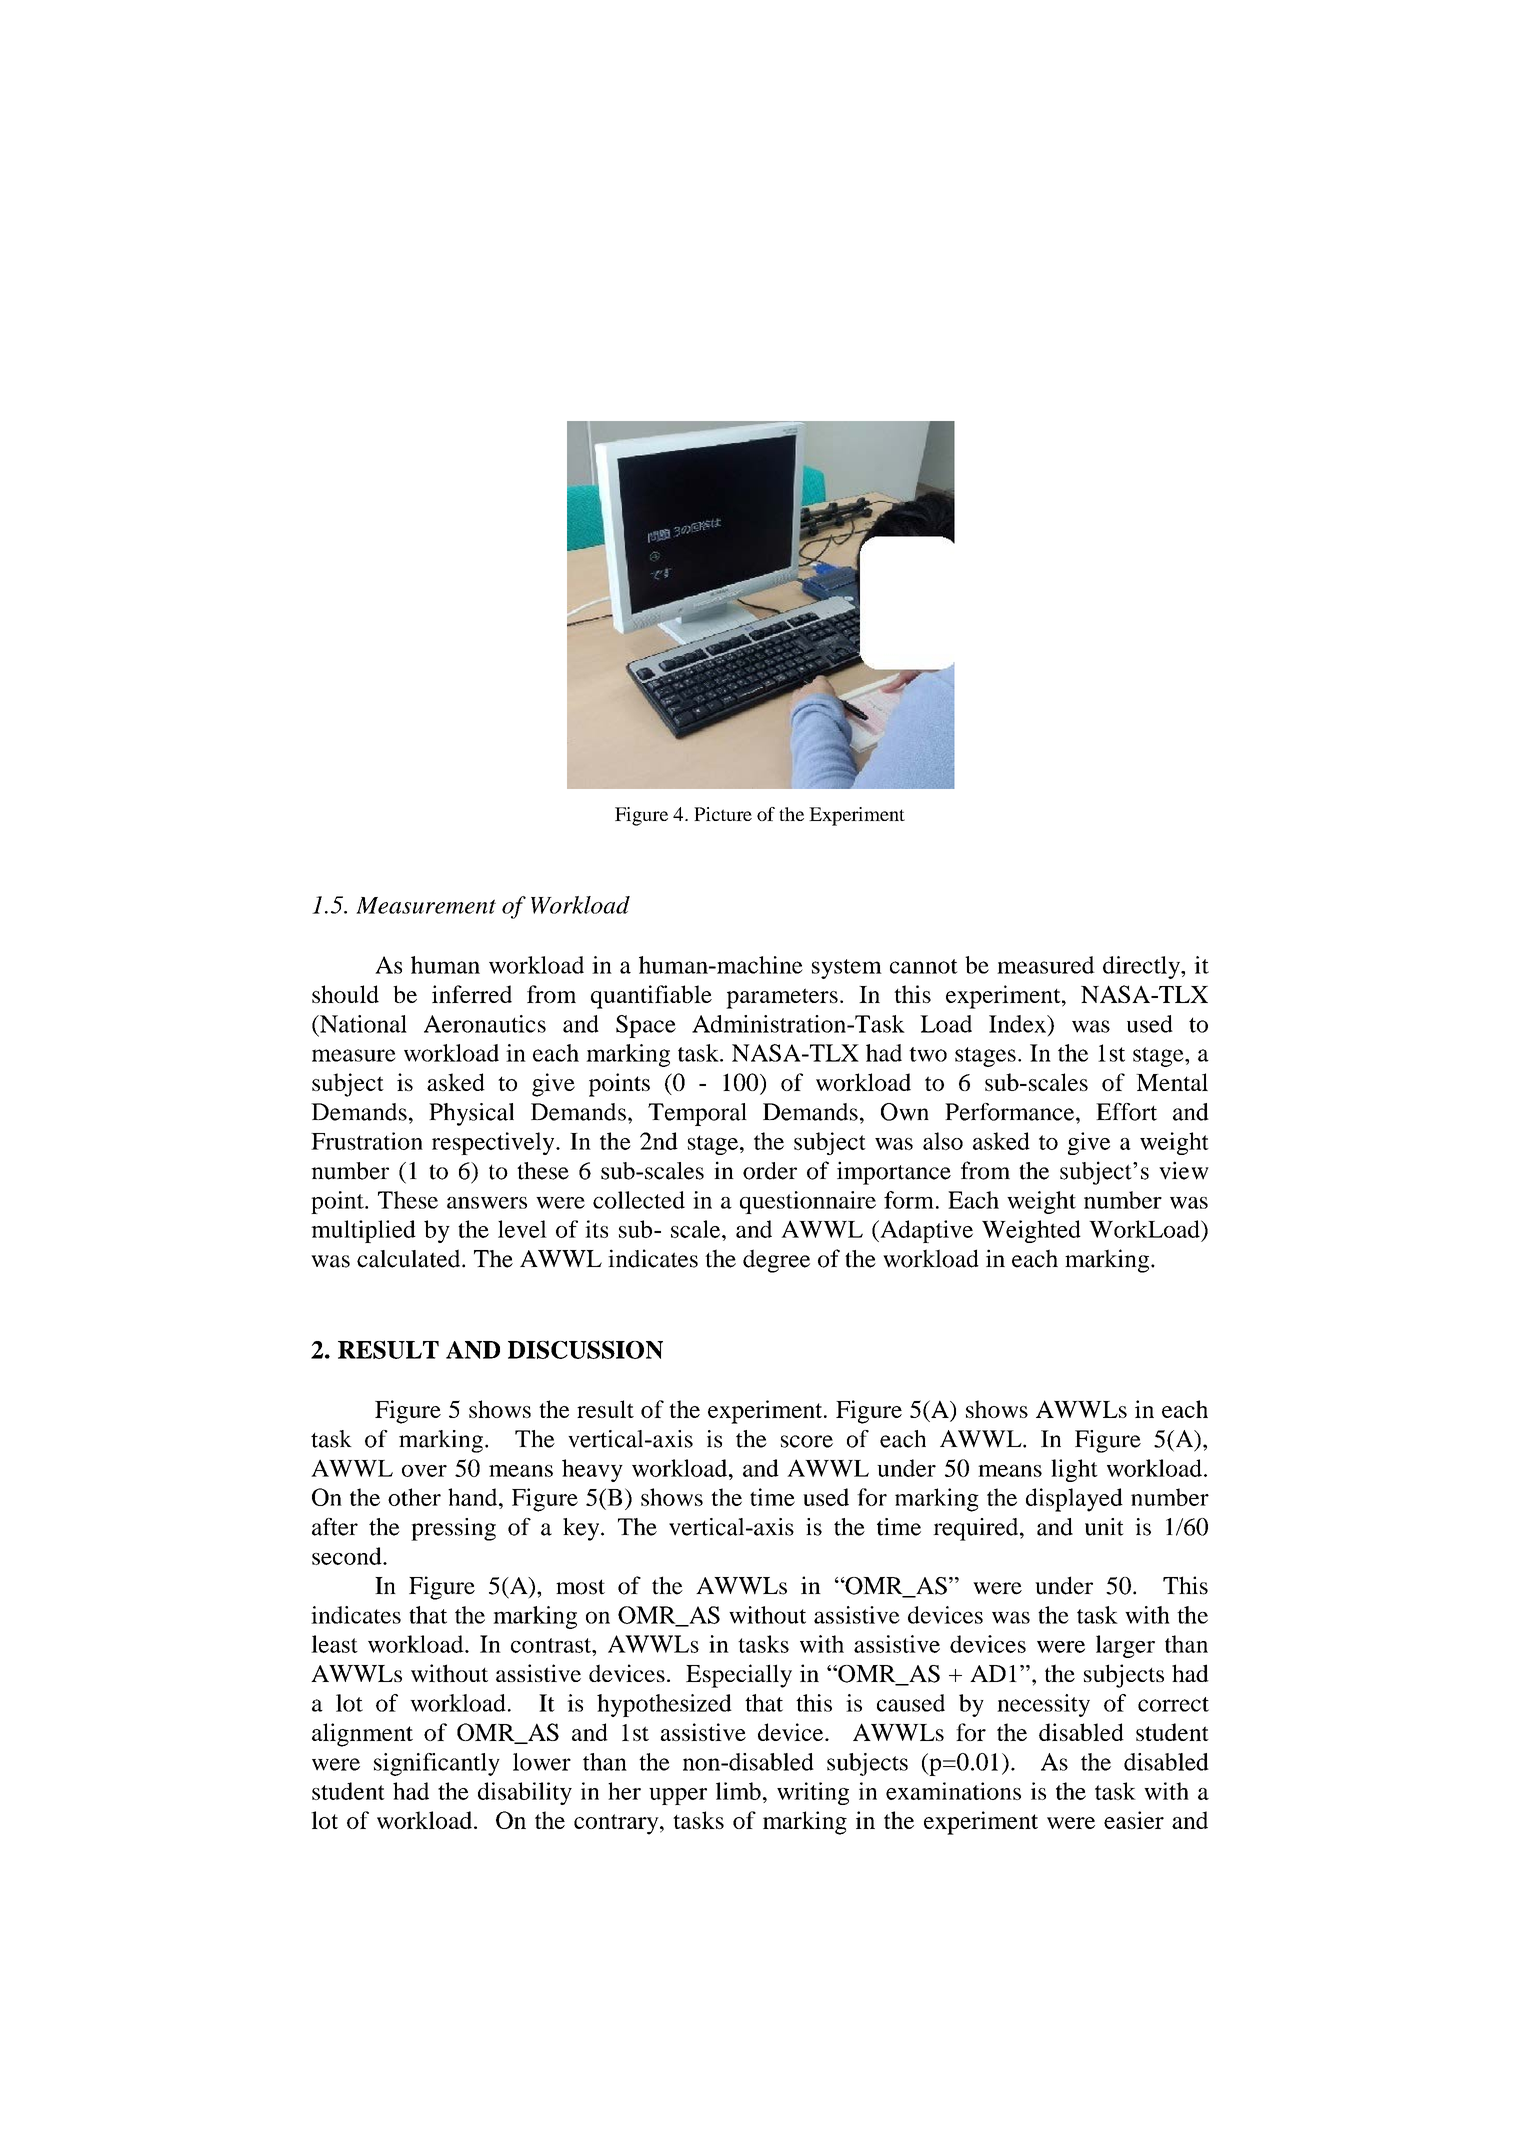 The image size is (1520, 2150). I want to click on limb, so click(738, 1791).
